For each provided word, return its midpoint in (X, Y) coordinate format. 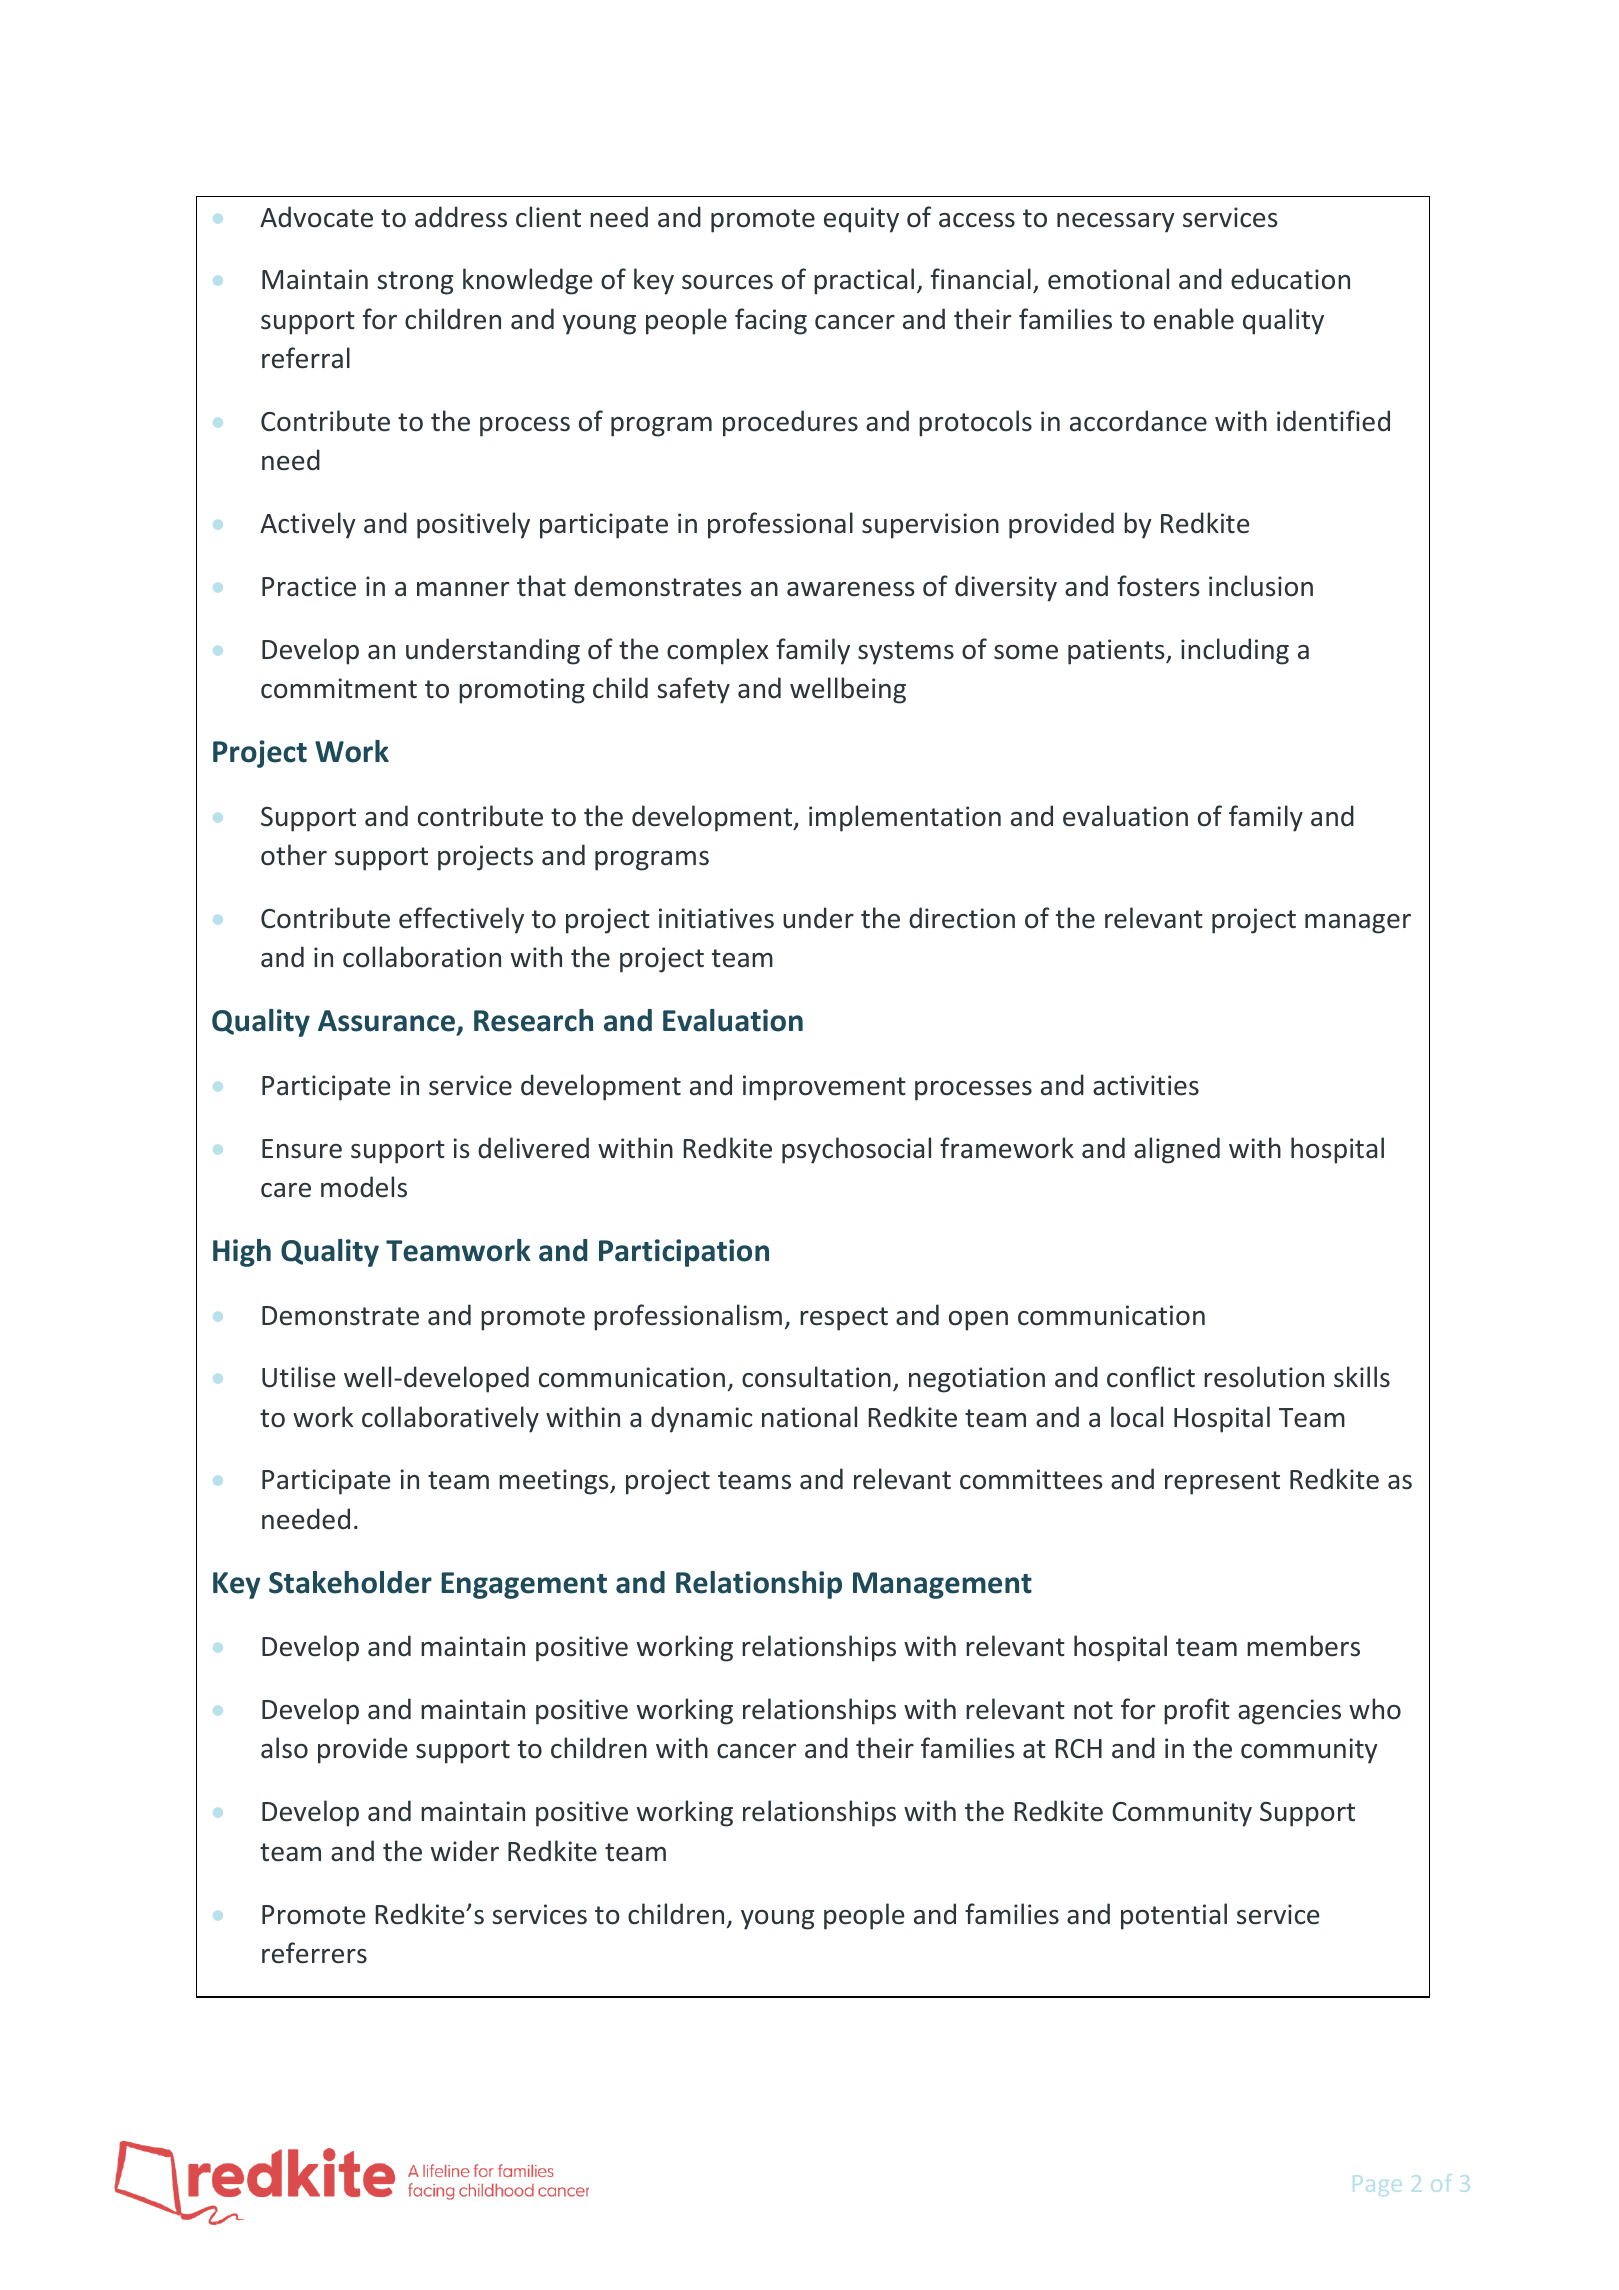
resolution (1264, 1377)
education (1290, 279)
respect (844, 1319)
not (1093, 1710)
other (294, 855)
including (1235, 651)
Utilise (298, 1377)
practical (864, 281)
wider (465, 1851)
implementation (905, 818)
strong (415, 283)
